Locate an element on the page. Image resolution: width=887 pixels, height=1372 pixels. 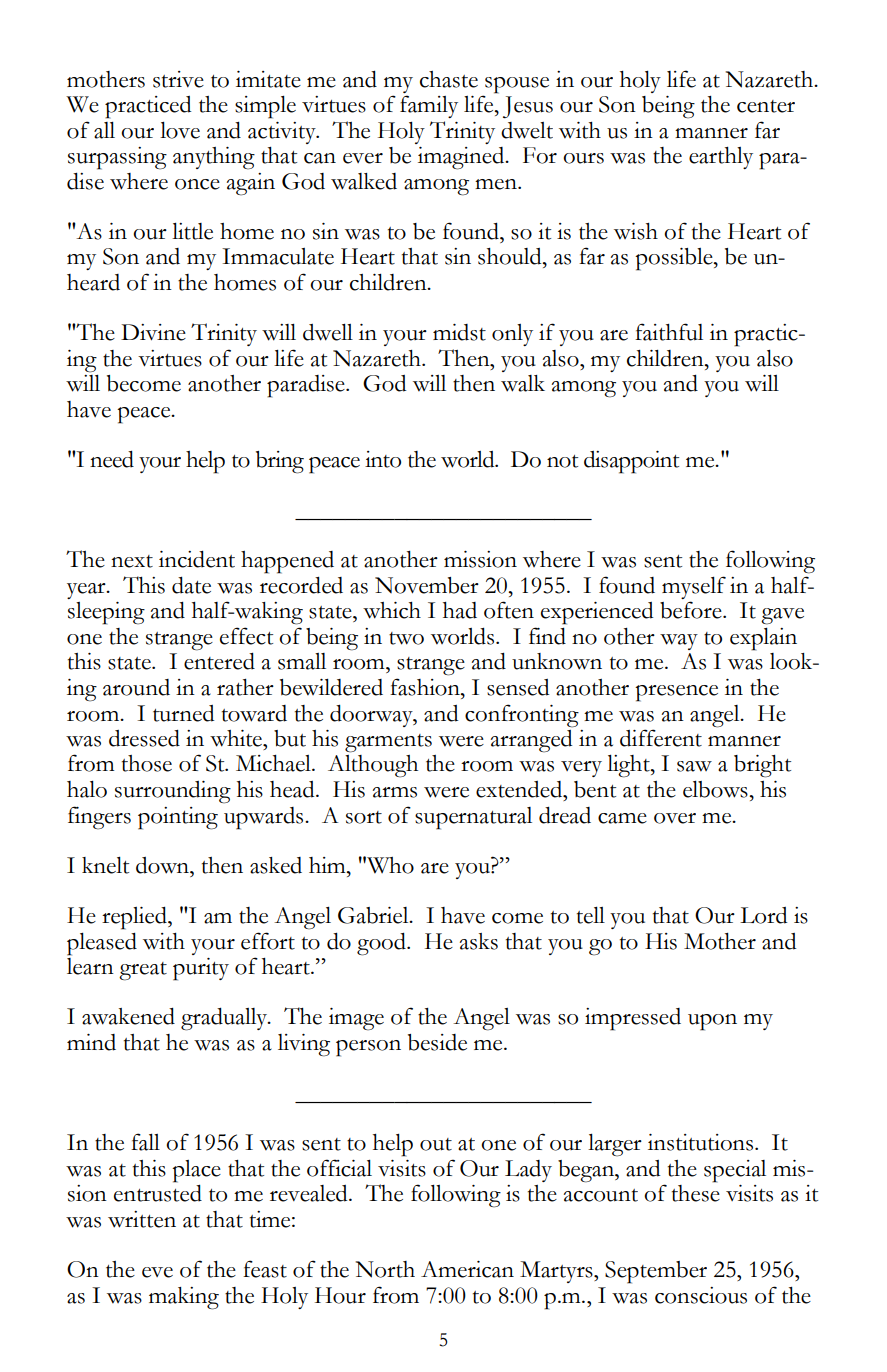
down is located at coordinates (163, 865).
